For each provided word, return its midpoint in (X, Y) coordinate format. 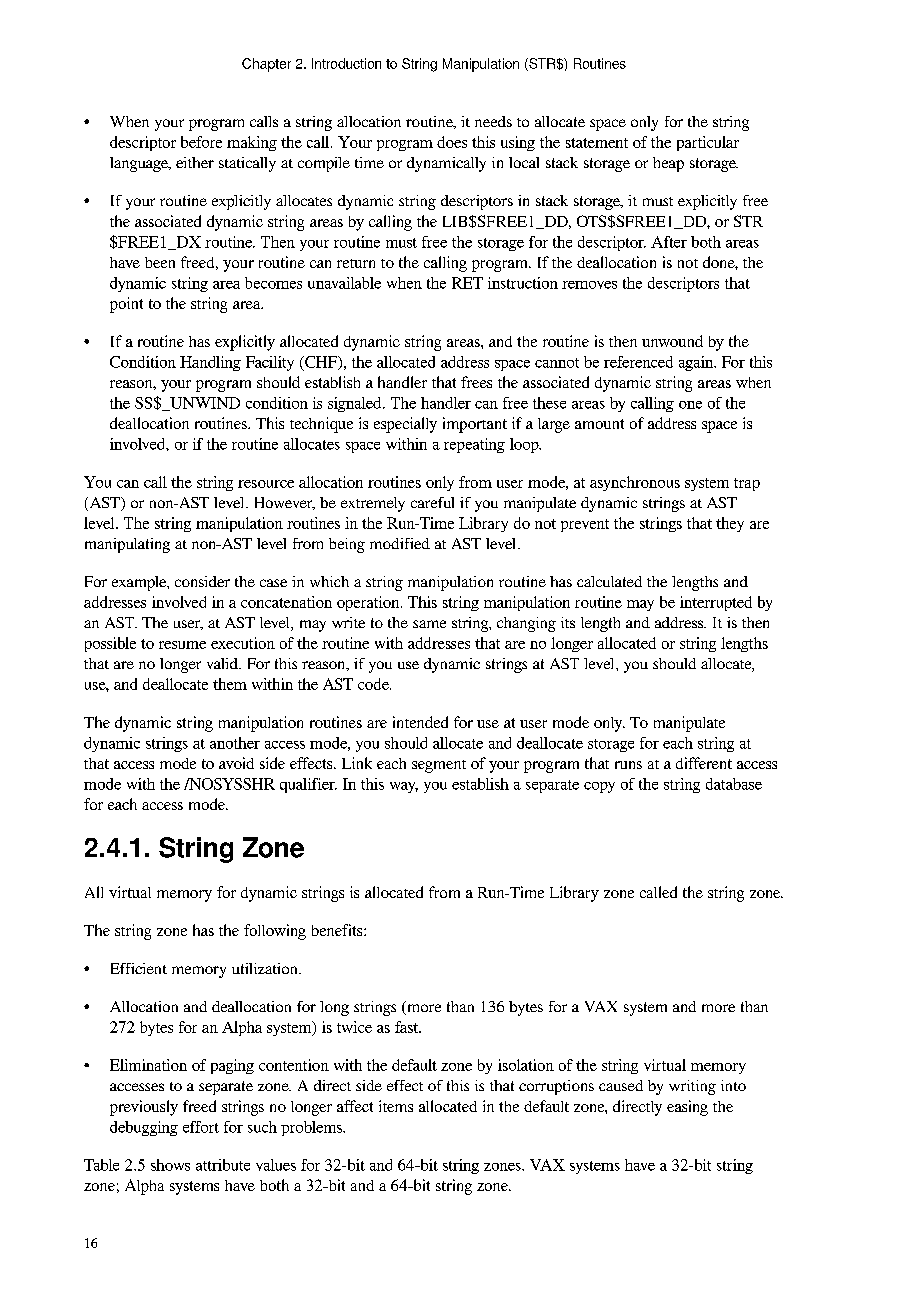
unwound (672, 341)
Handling (210, 363)
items (396, 1106)
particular (708, 143)
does (452, 142)
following (275, 932)
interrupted (716, 603)
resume (182, 645)
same (429, 624)
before (201, 142)
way (404, 787)
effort (201, 1127)
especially (405, 425)
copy (599, 787)
